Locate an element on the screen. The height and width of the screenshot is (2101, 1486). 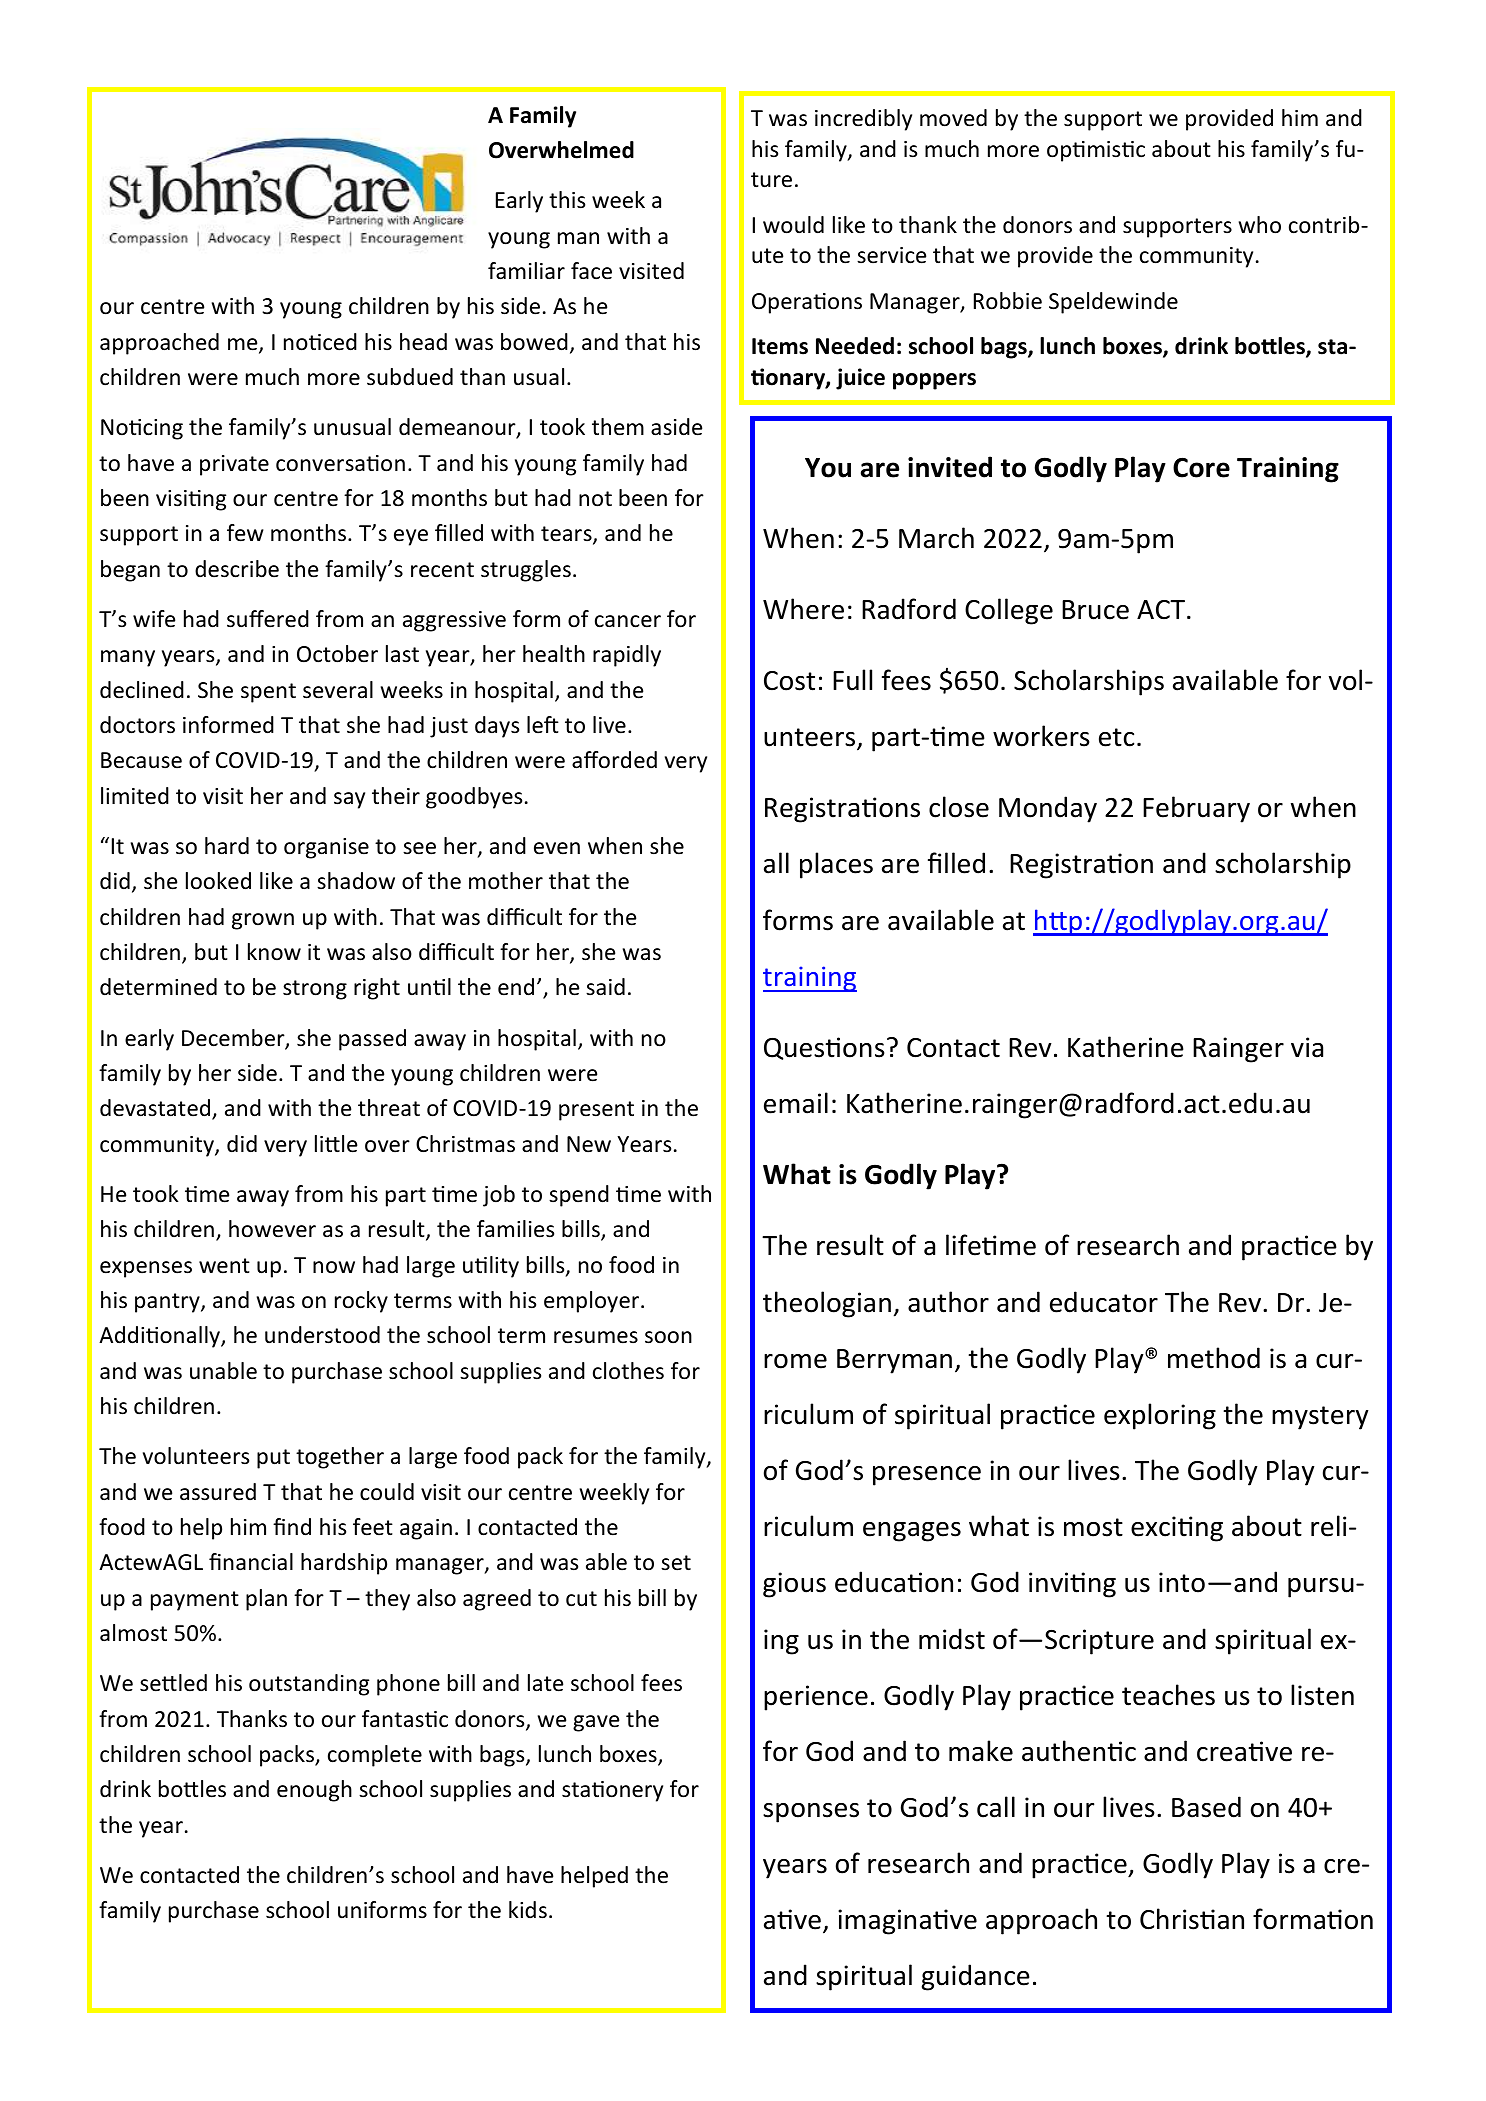
enough is located at coordinates (314, 1791).
